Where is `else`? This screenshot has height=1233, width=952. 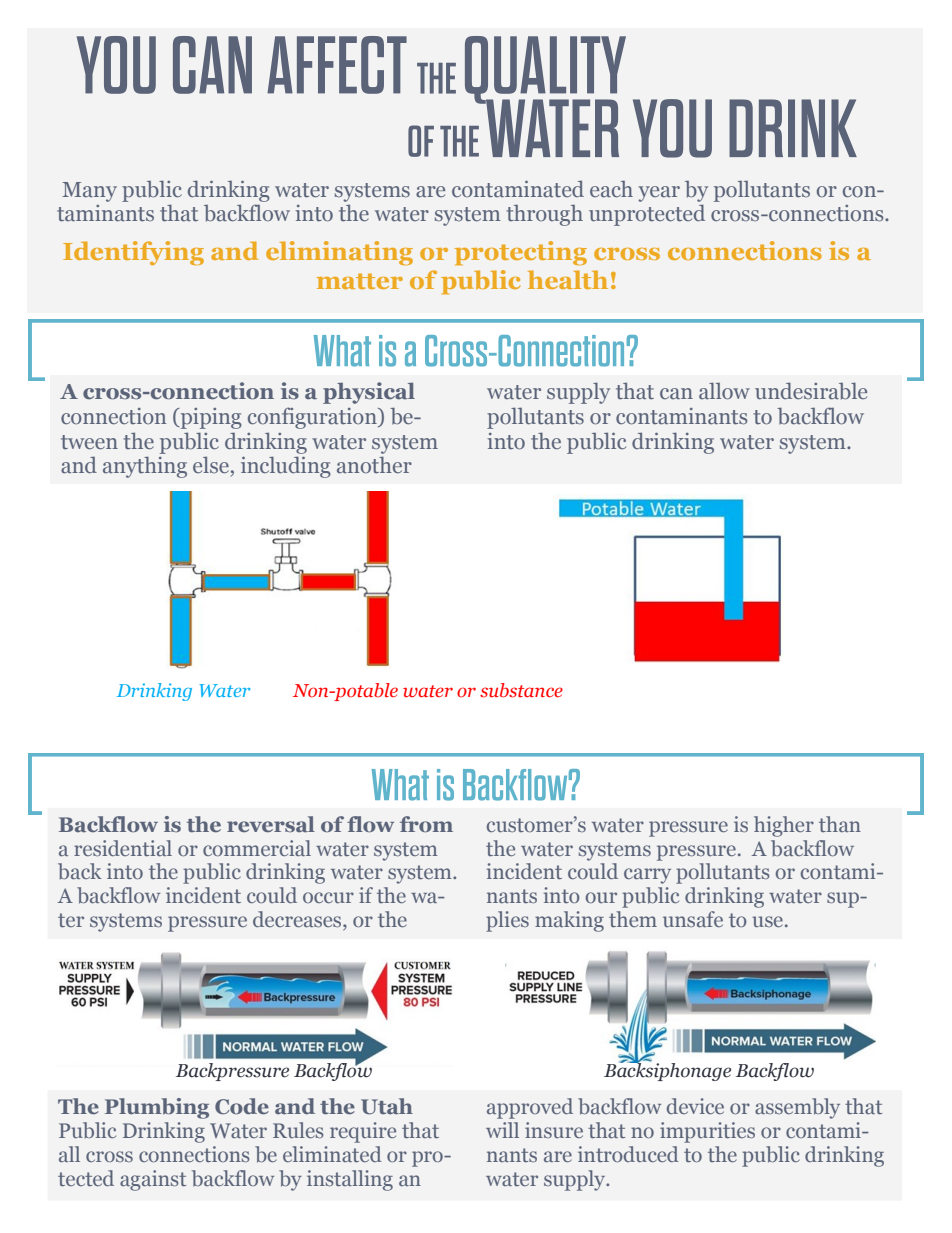
else is located at coordinates (211, 464).
